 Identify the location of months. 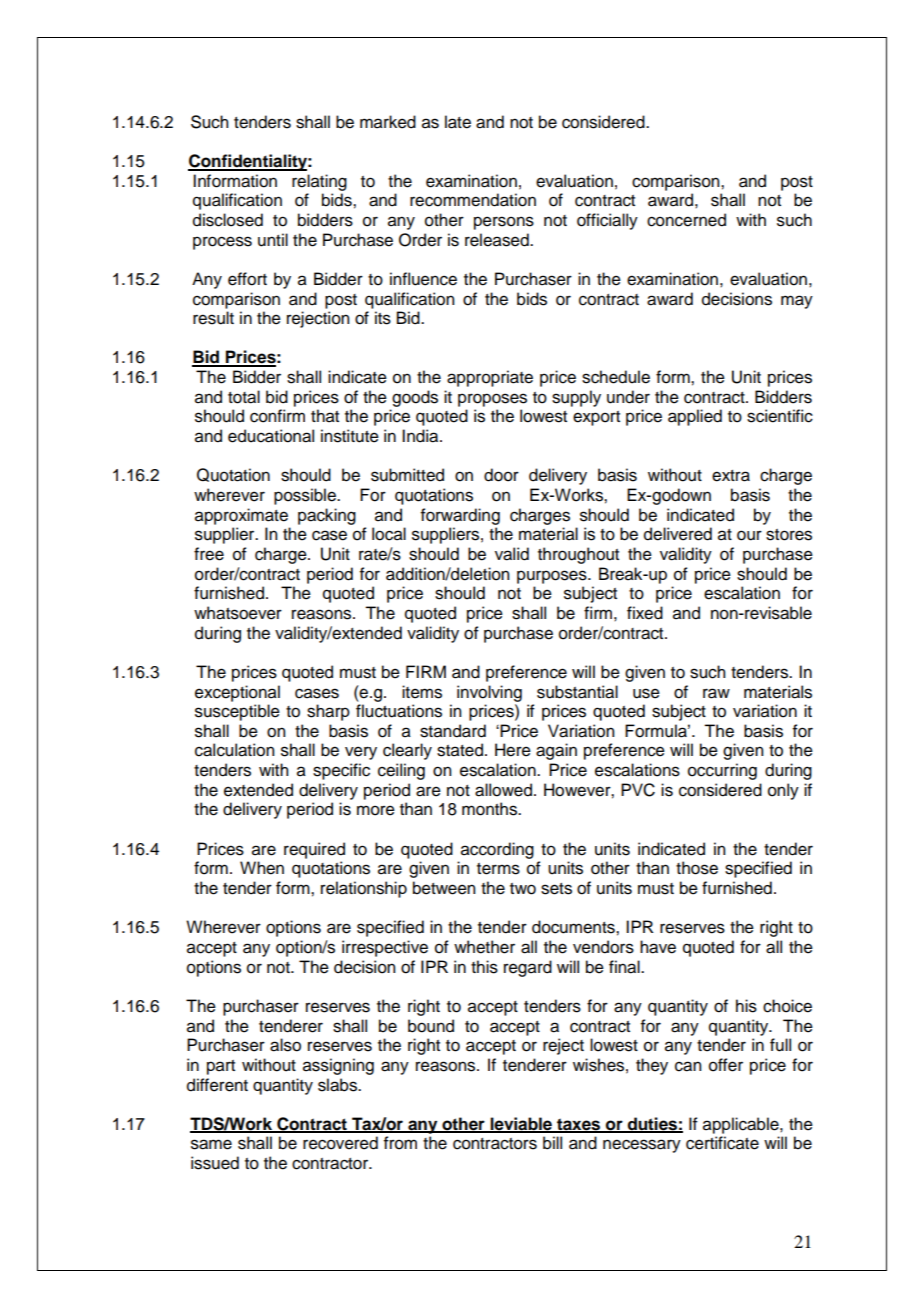
(491, 809).
